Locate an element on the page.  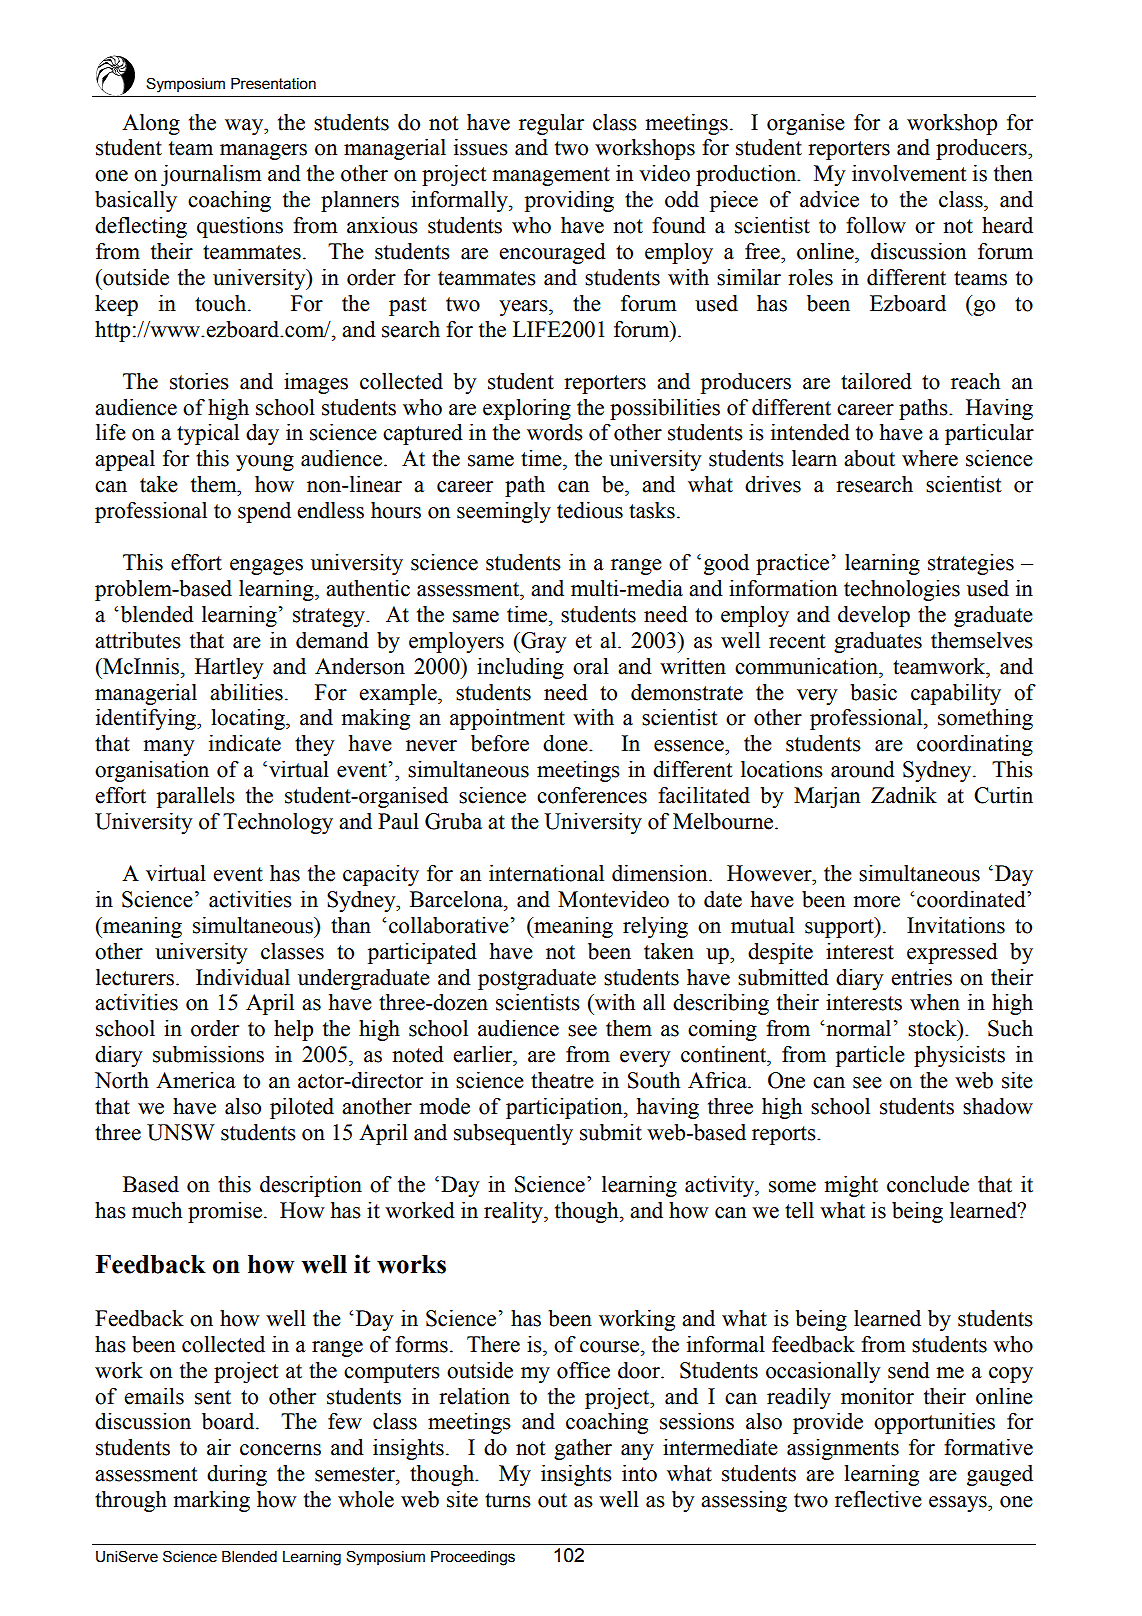
management is located at coordinates (551, 176).
